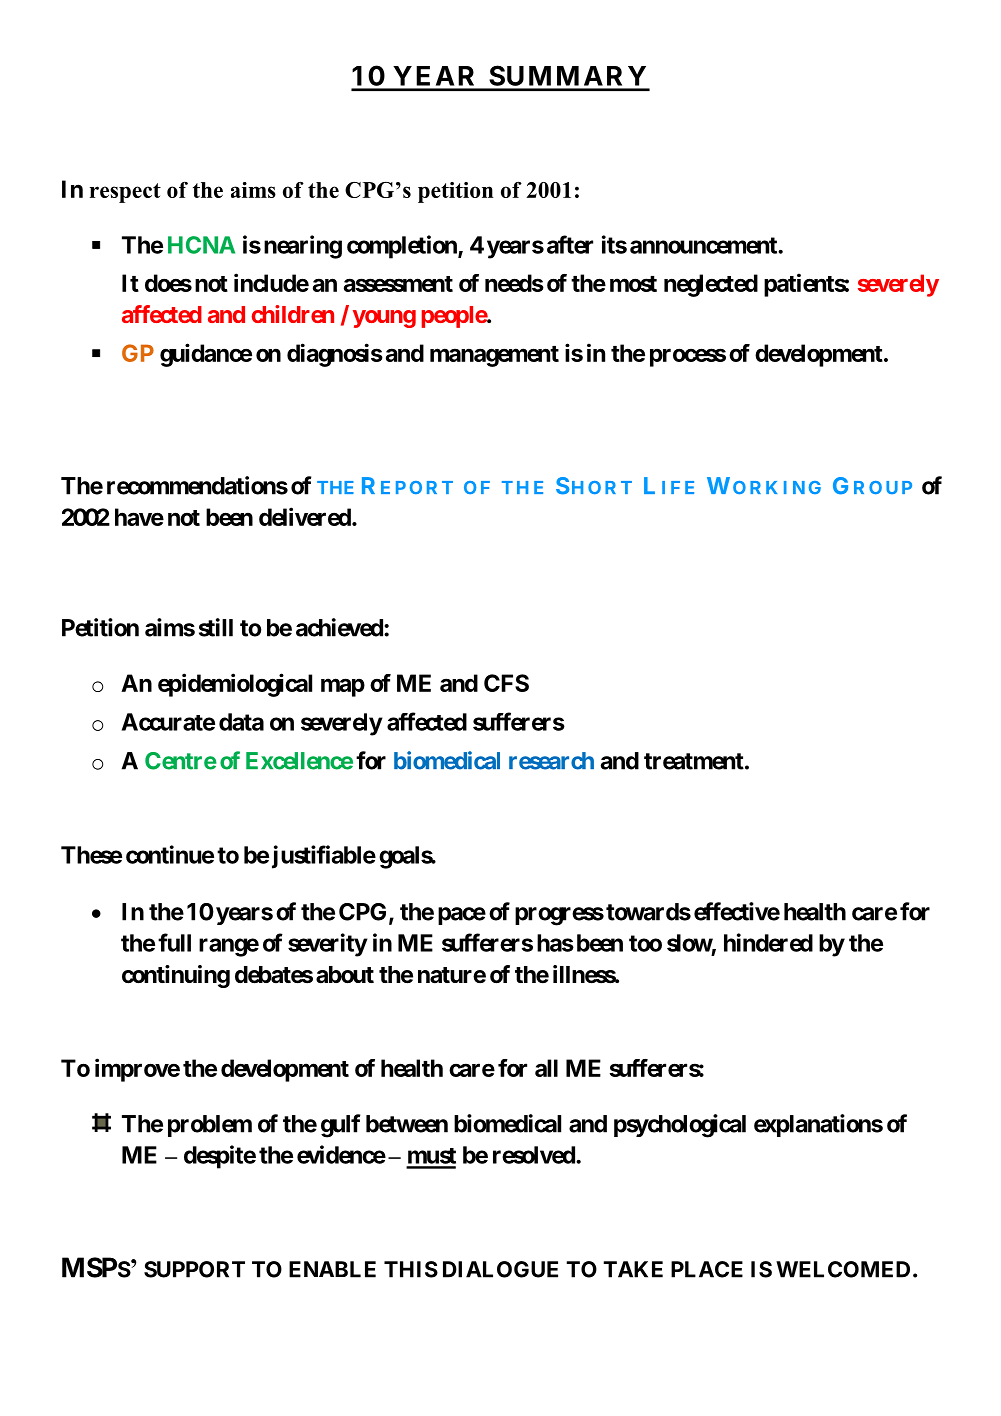  Describe the element at coordinates (241, 722) in the screenshot. I see `data` at that location.
